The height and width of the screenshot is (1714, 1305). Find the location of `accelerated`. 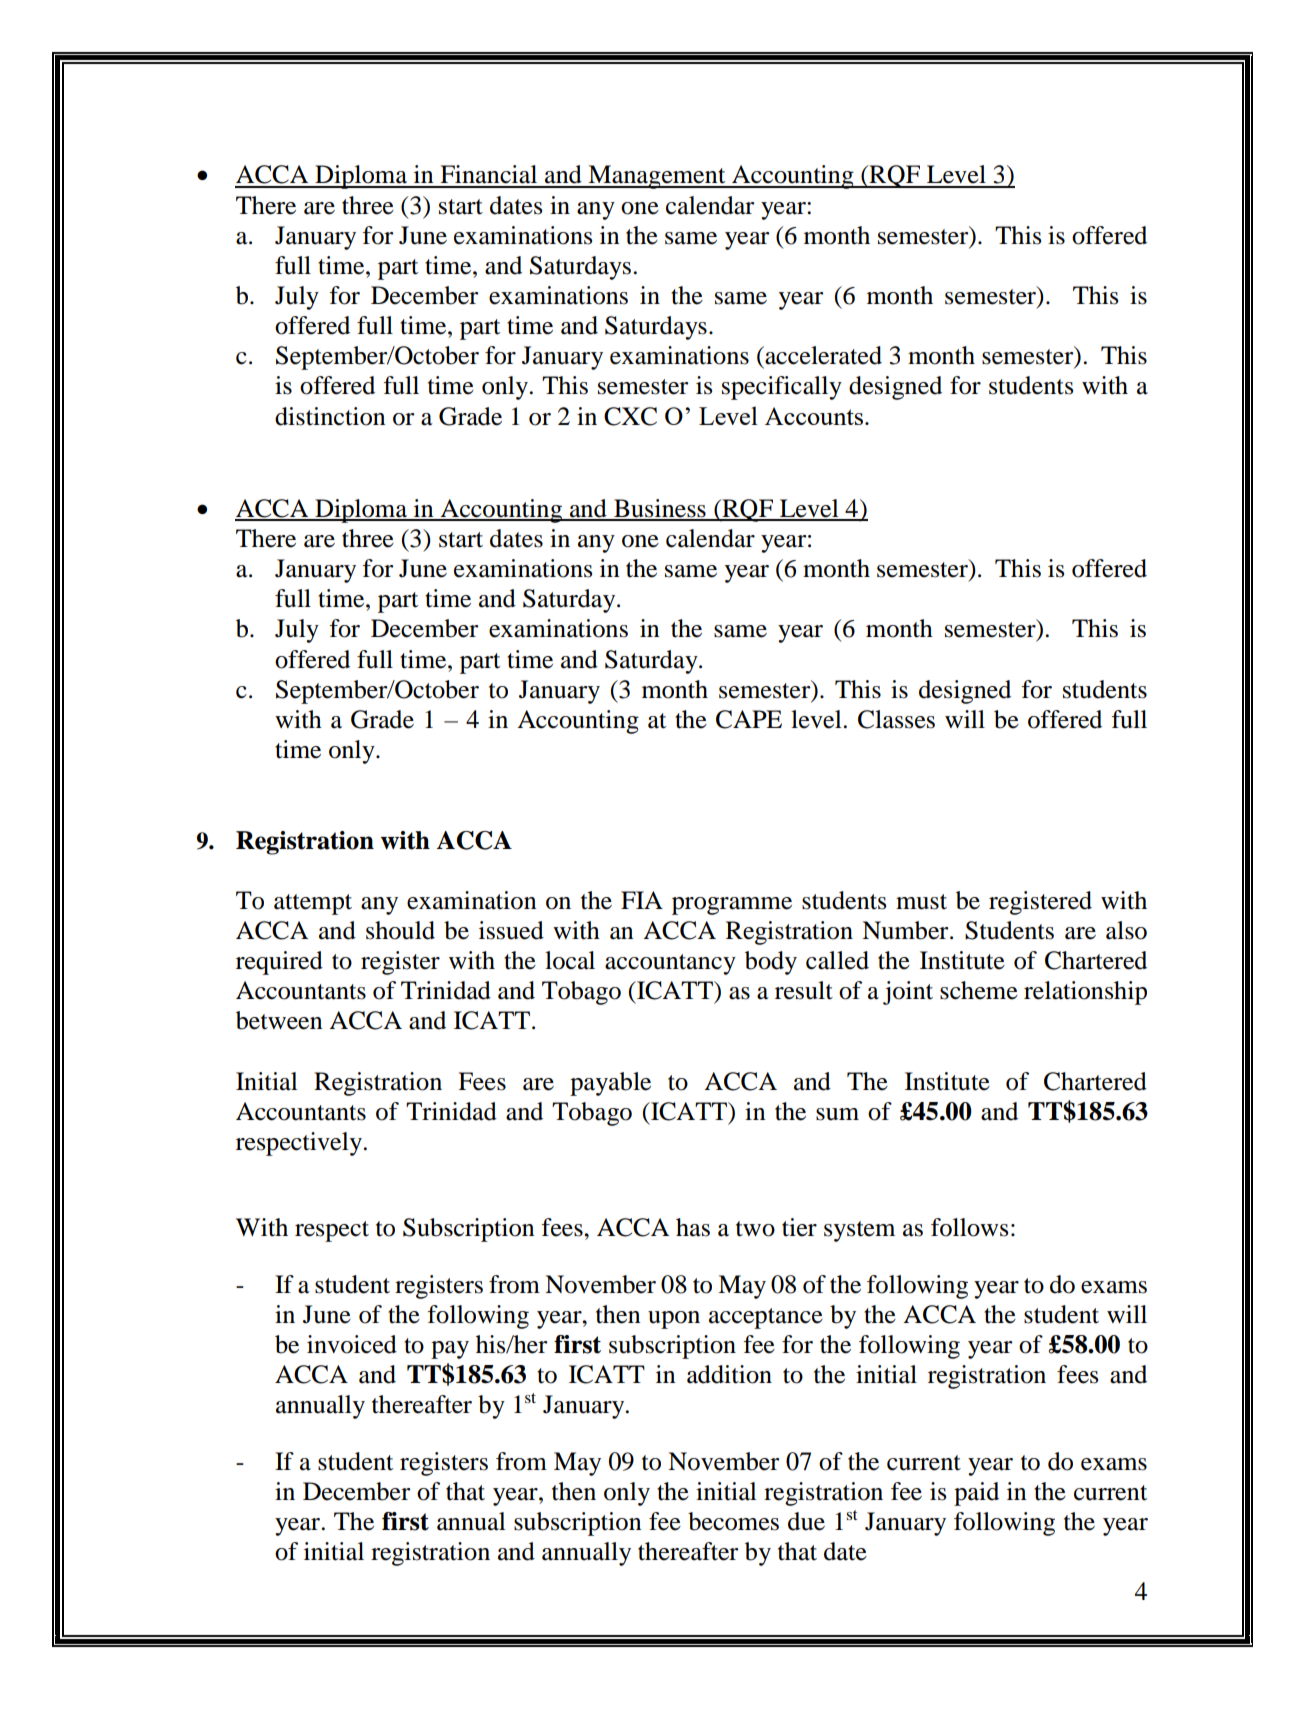

accelerated is located at coordinates (822, 355).
